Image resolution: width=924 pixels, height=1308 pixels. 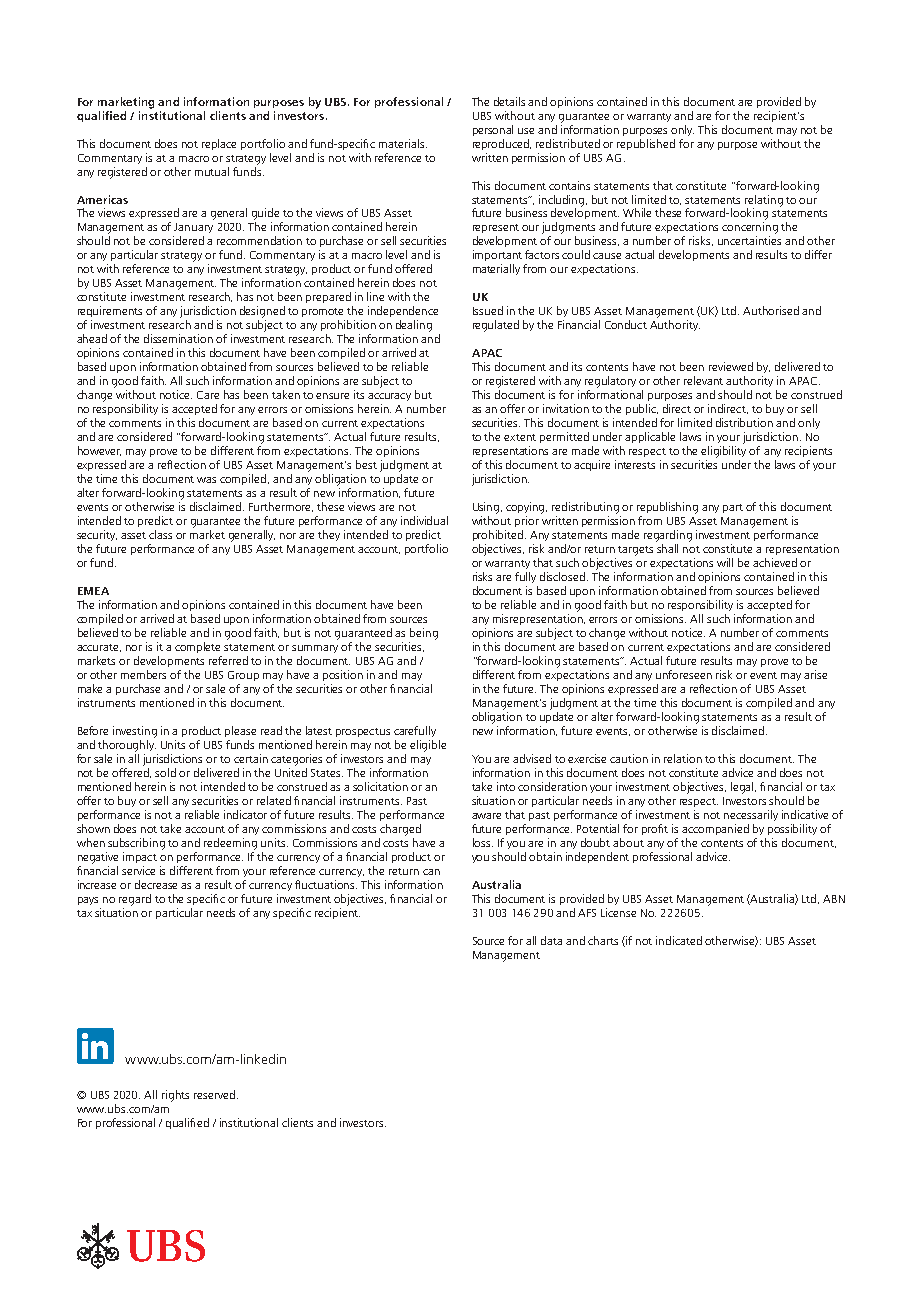 What do you see at coordinates (136, 844) in the screenshot?
I see `subscribing` at bounding box center [136, 844].
